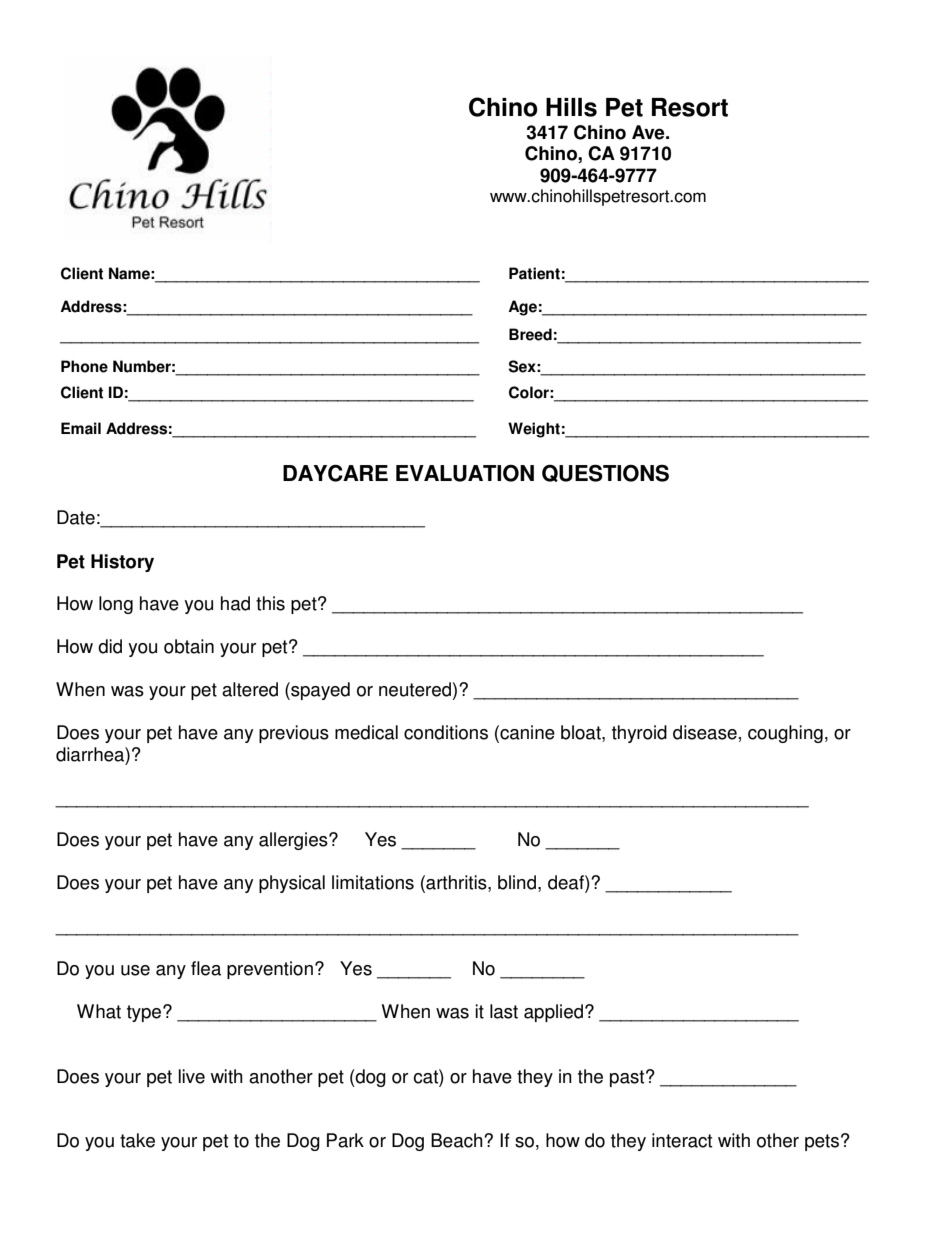  I want to click on Phone, so click(84, 366).
